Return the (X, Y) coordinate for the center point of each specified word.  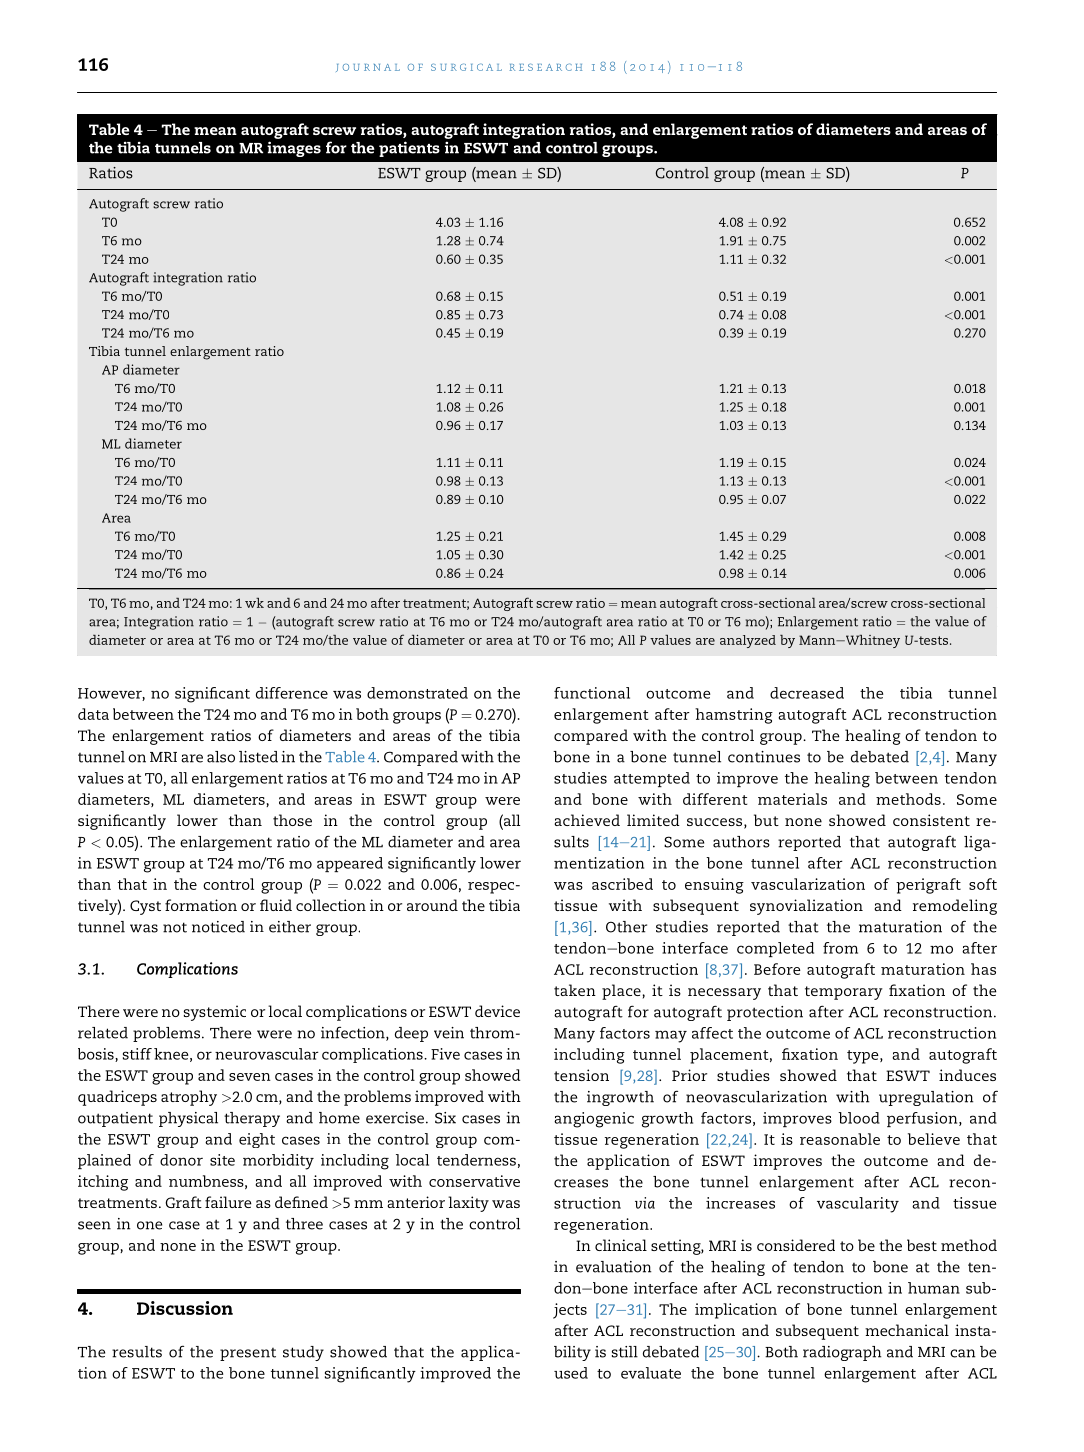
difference (292, 693)
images (294, 149)
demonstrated (417, 693)
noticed (218, 927)
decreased (807, 693)
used (571, 1373)
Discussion (185, 1308)
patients (409, 149)
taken (575, 990)
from (840, 948)
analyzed (748, 641)
